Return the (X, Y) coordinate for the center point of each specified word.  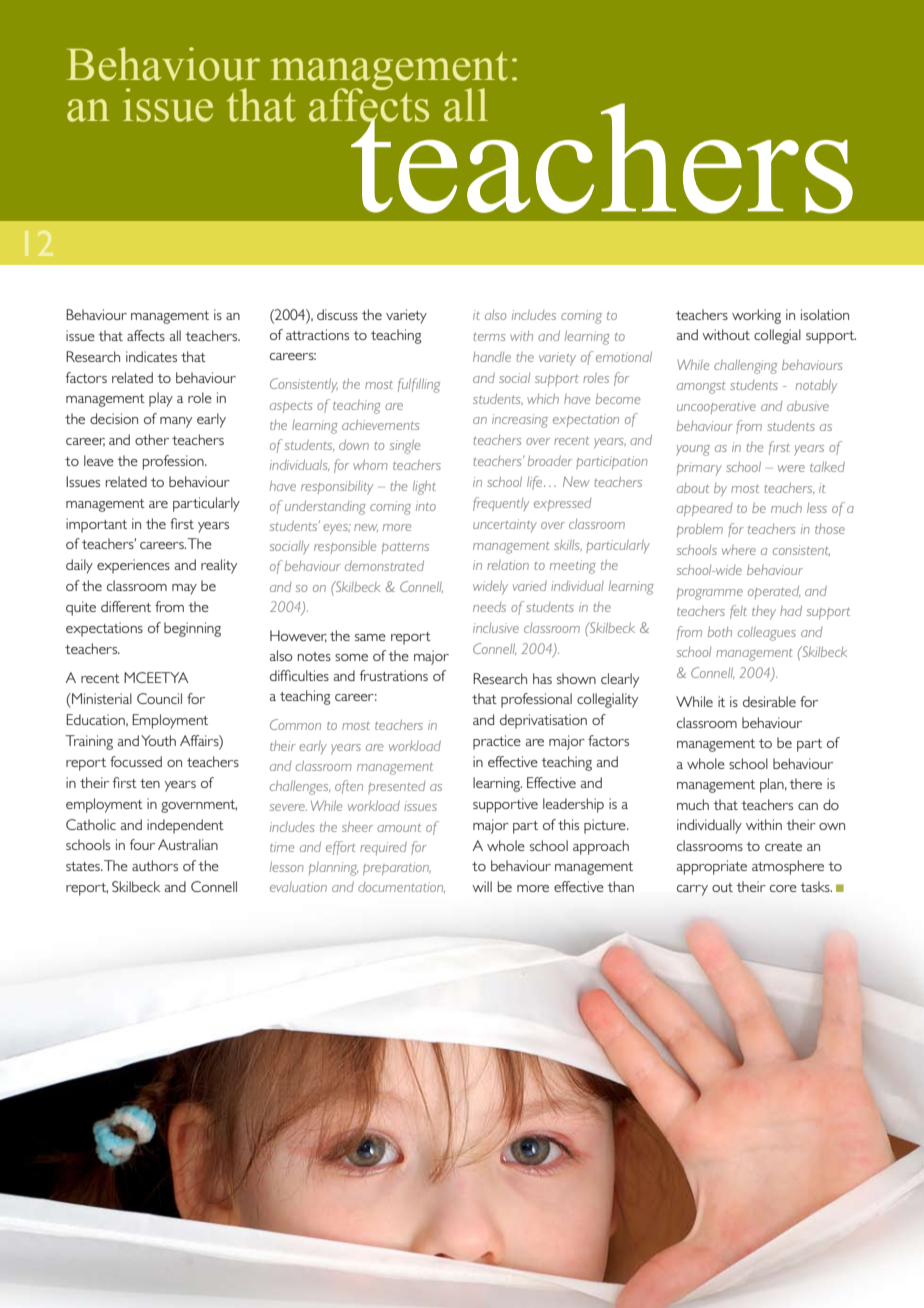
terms (489, 337)
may (184, 589)
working (756, 316)
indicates (151, 356)
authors (155, 865)
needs (489, 607)
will (482, 886)
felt (738, 612)
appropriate (712, 867)
